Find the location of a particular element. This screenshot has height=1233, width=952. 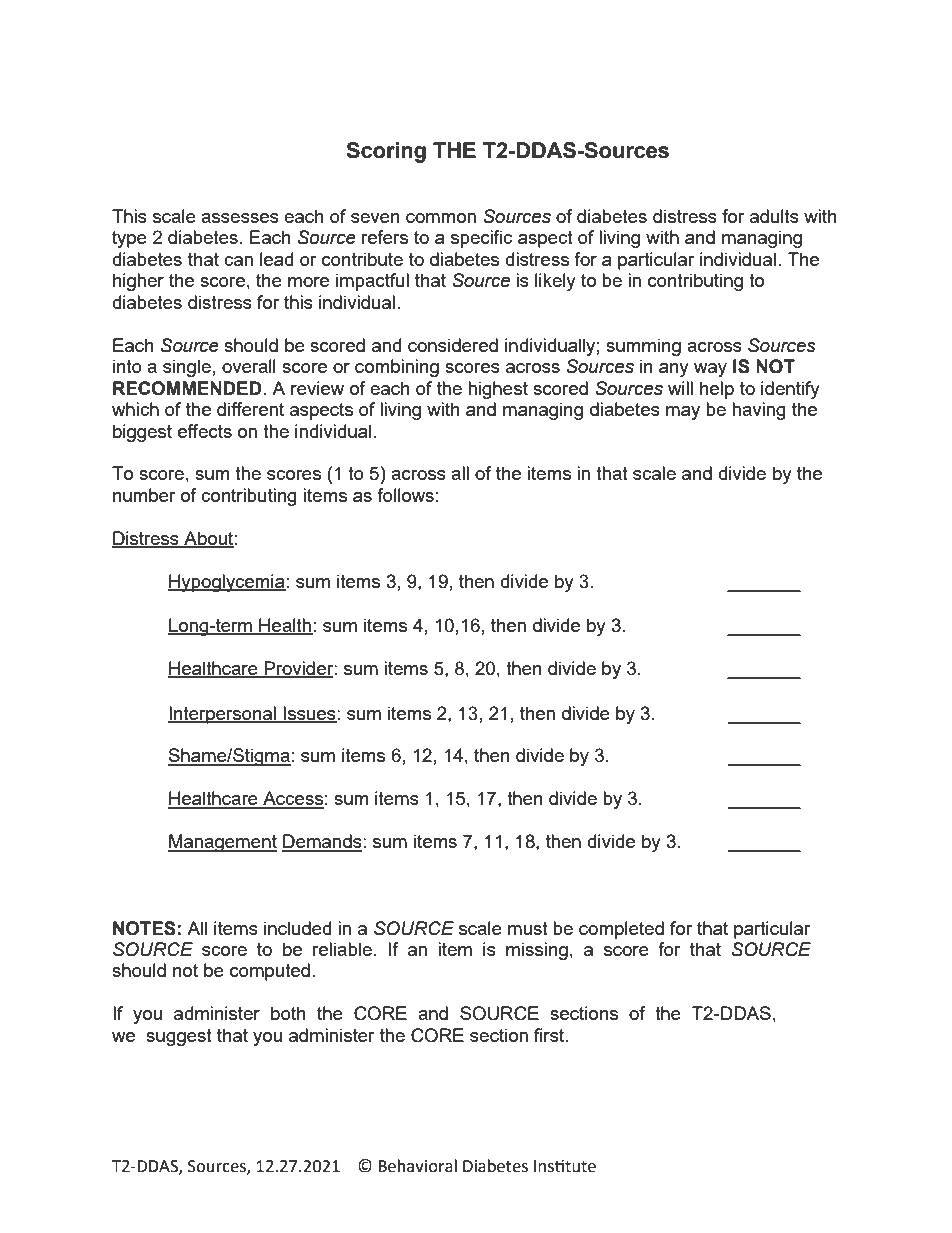

first is located at coordinates (550, 1035).
